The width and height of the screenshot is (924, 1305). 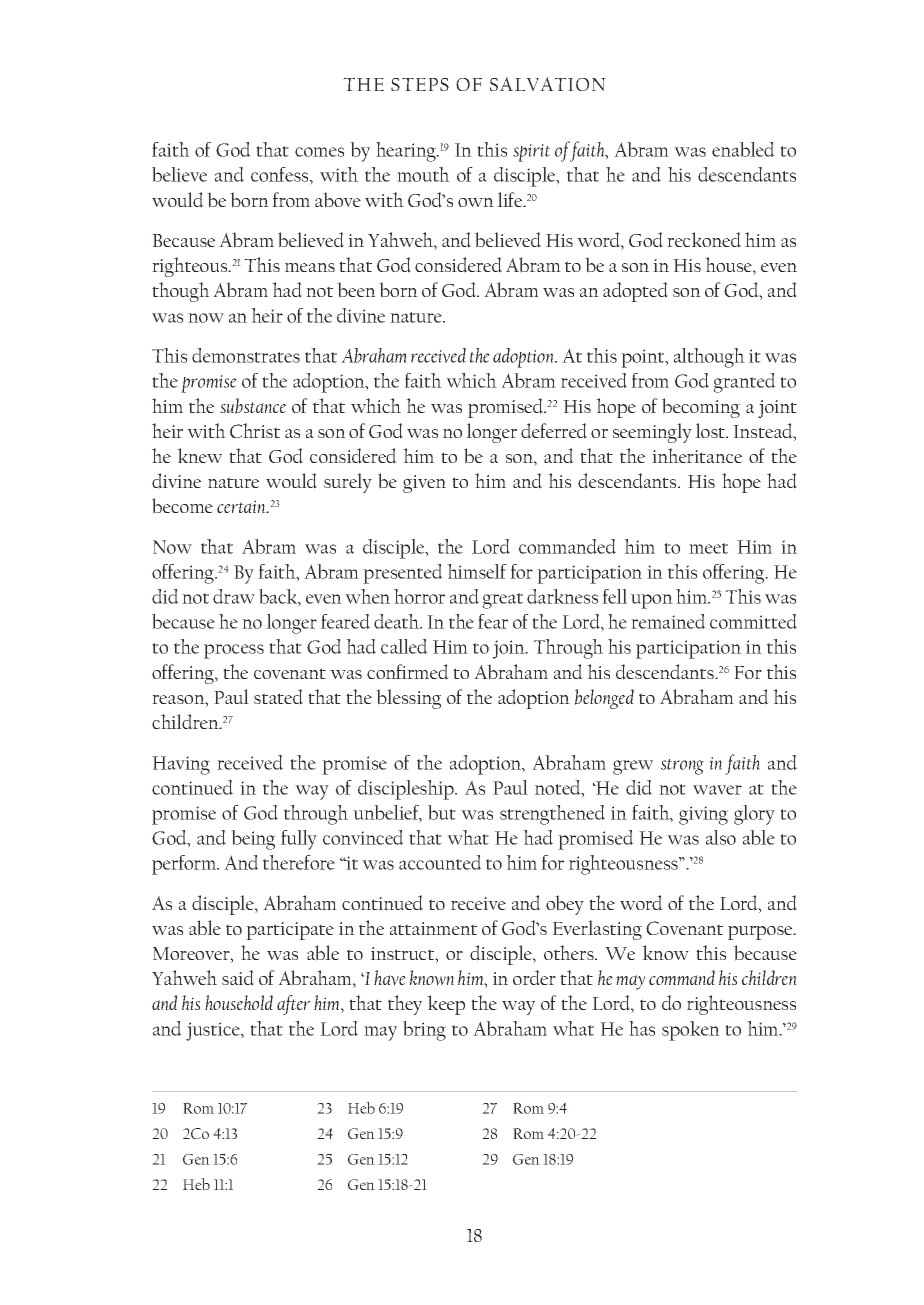 What do you see at coordinates (420, 84) in the screenshot?
I see `STEPS` at bounding box center [420, 84].
